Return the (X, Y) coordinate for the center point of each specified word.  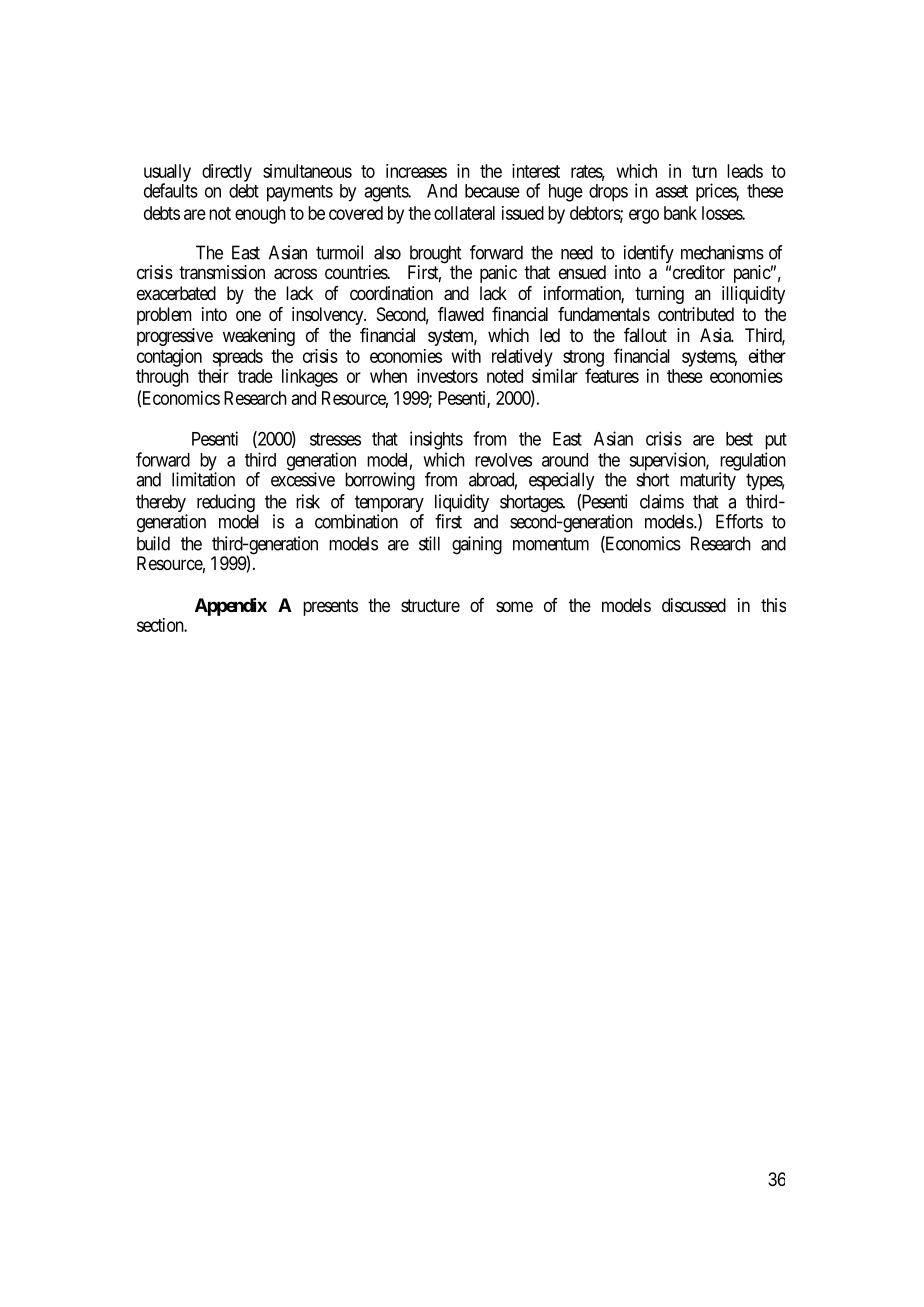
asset (671, 191)
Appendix (231, 607)
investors (447, 376)
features (612, 375)
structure (430, 605)
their (213, 376)
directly (227, 173)
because (492, 191)
